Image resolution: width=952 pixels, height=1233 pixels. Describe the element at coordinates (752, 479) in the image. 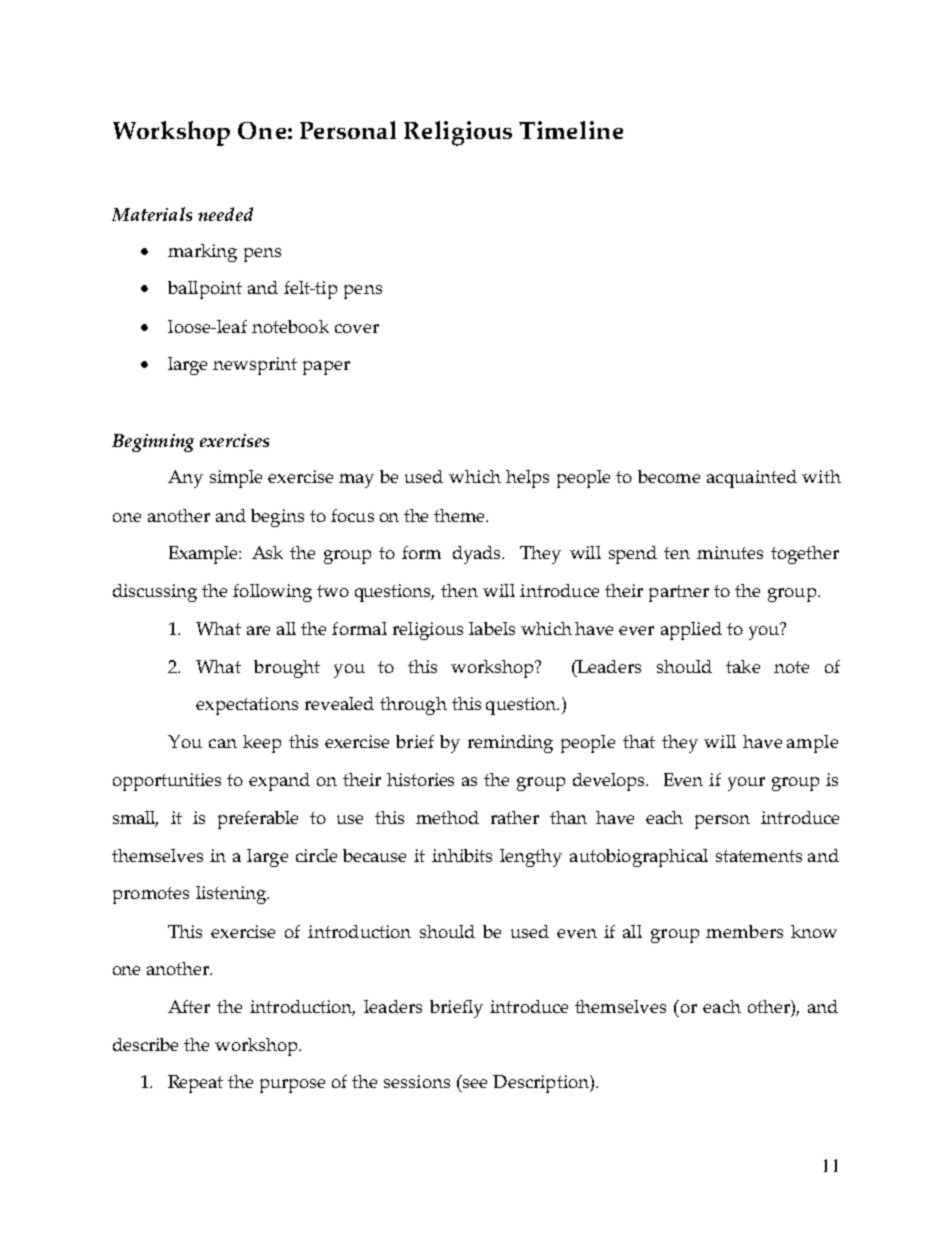

I see `acquainted` at that location.
